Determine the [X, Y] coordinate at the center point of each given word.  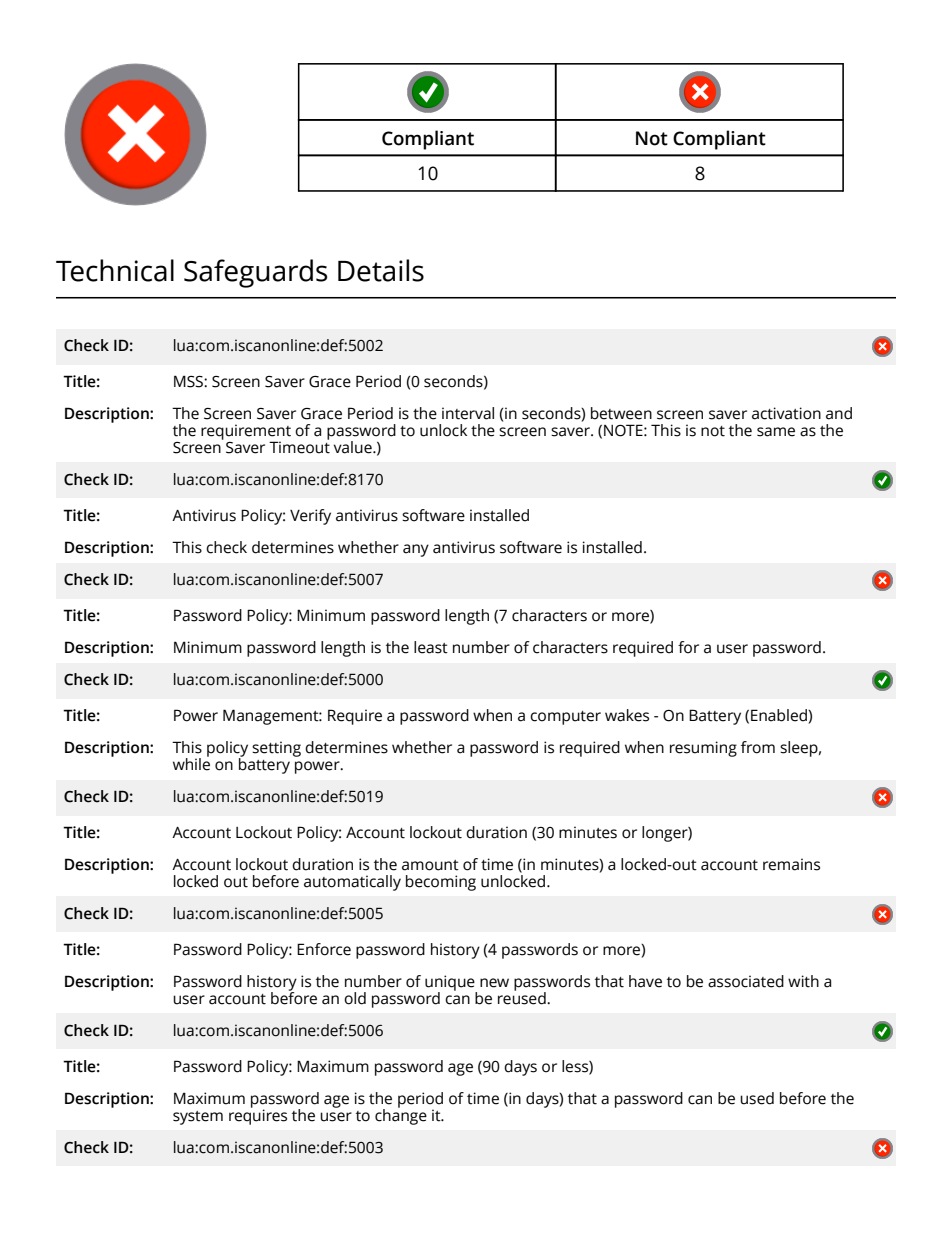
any [416, 550]
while [191, 763]
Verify [310, 517]
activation [786, 413]
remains [791, 864]
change [401, 1115]
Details [381, 270]
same [776, 432]
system [198, 1118]
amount [430, 865]
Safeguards [255, 273]
